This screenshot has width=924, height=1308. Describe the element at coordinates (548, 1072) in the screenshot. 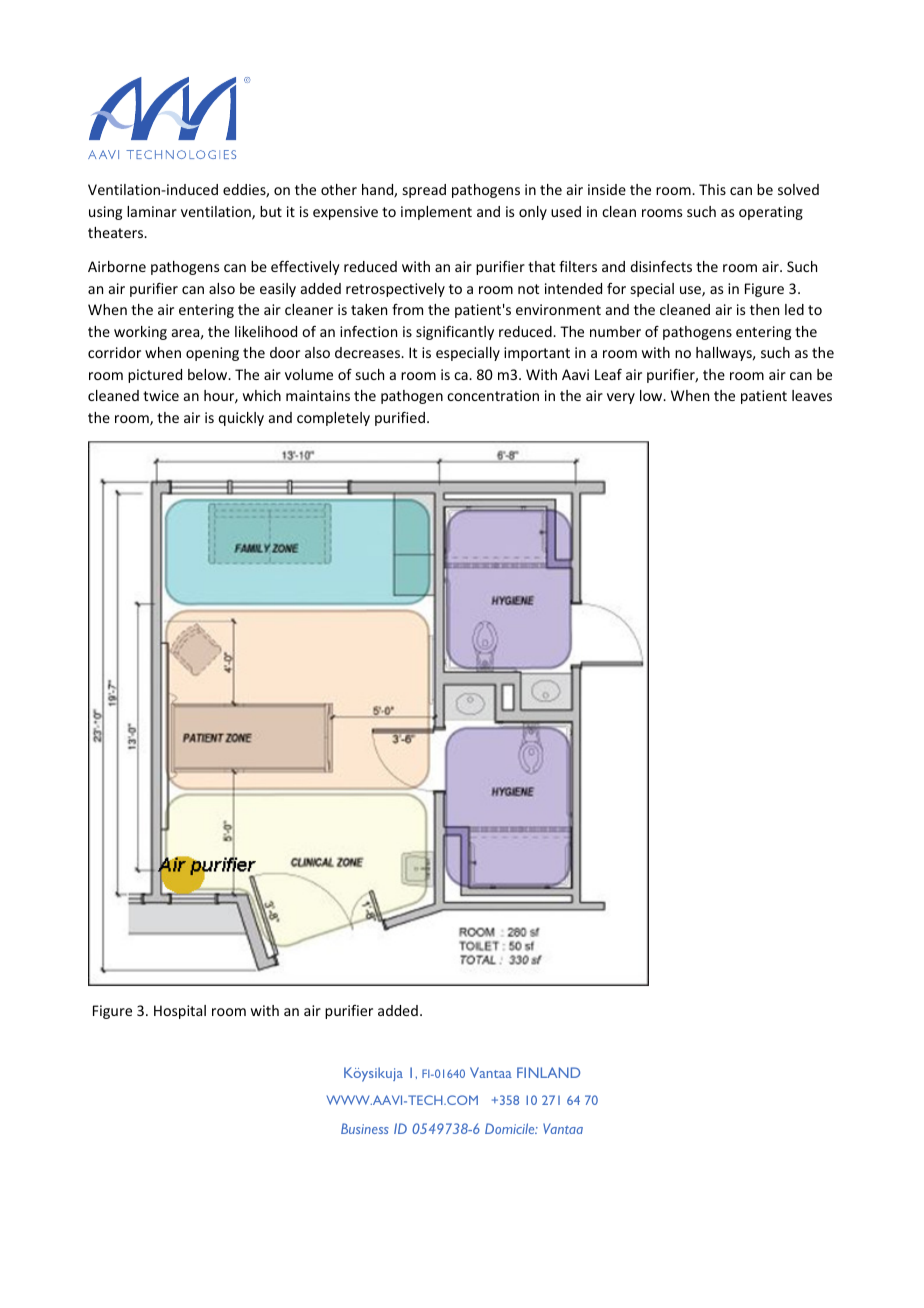

I see `FINLAND` at that location.
